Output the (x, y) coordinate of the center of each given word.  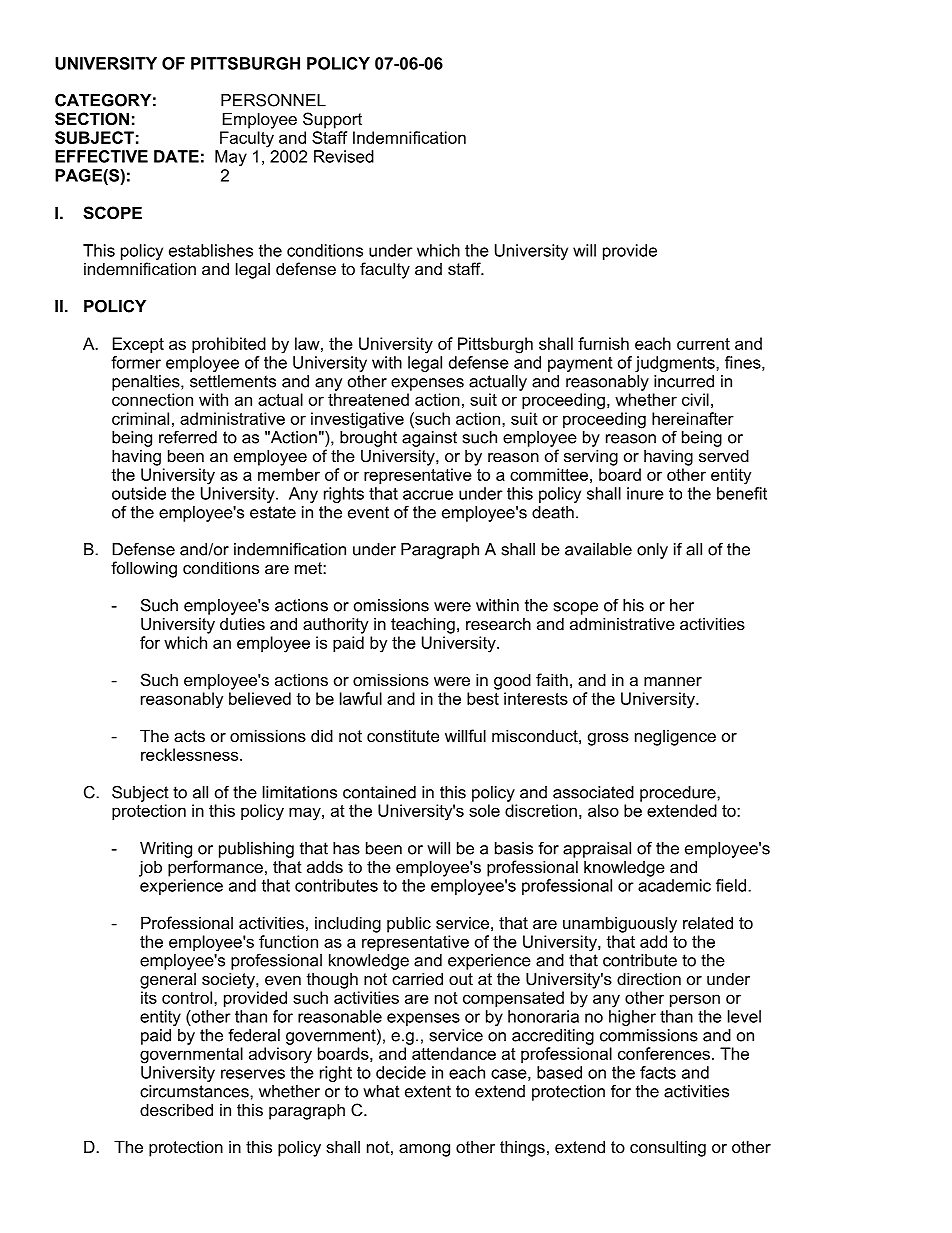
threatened (368, 399)
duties (242, 623)
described (176, 1109)
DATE (176, 156)
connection (152, 399)
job (150, 868)
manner (673, 681)
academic (674, 885)
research (498, 623)
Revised (344, 156)
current (703, 344)
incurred (684, 381)
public (409, 924)
